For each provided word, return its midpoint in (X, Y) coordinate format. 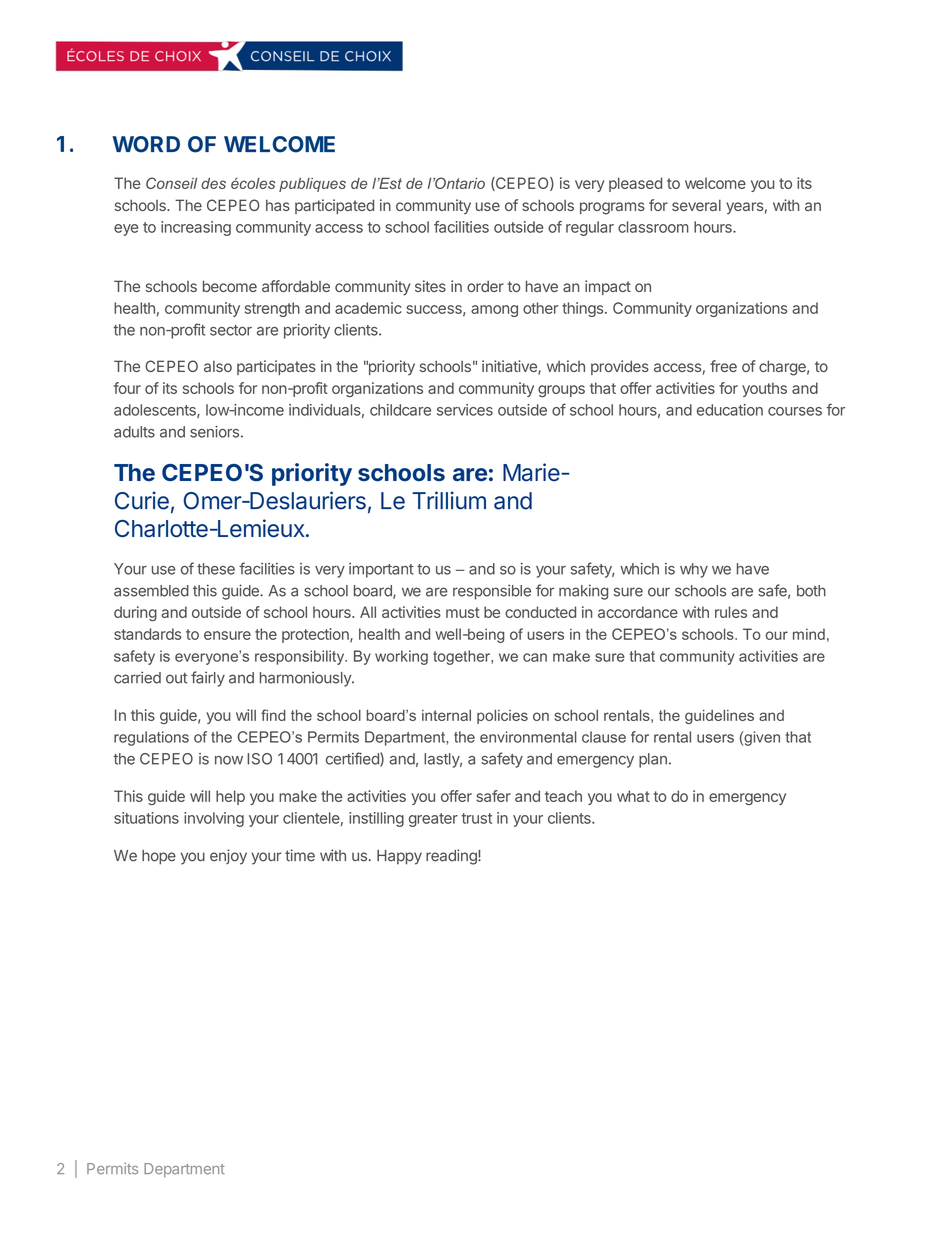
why (694, 570)
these (216, 569)
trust (476, 818)
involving (214, 819)
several (696, 205)
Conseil (171, 183)
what (633, 796)
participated (334, 206)
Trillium (449, 500)
